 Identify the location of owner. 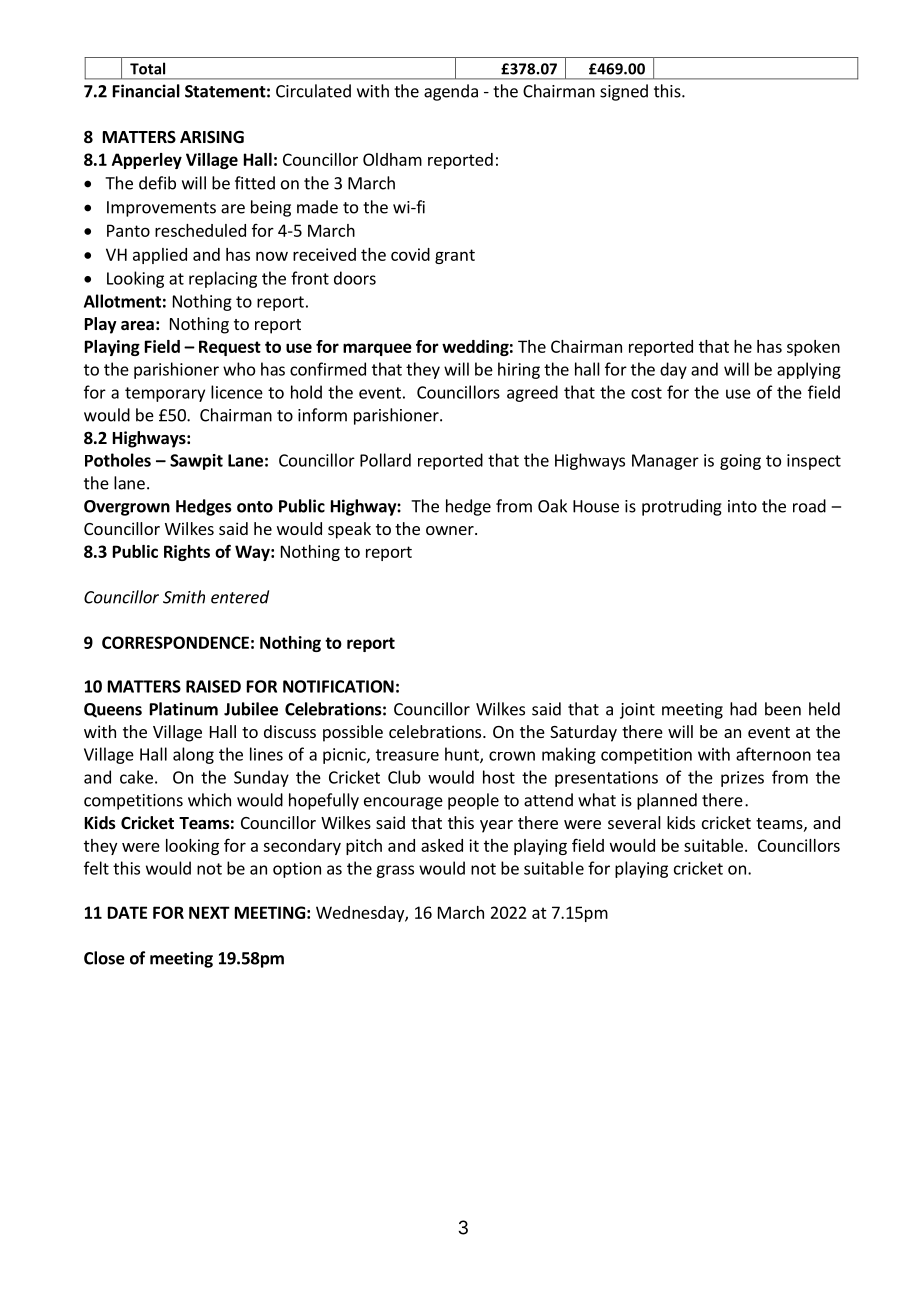
(451, 530).
